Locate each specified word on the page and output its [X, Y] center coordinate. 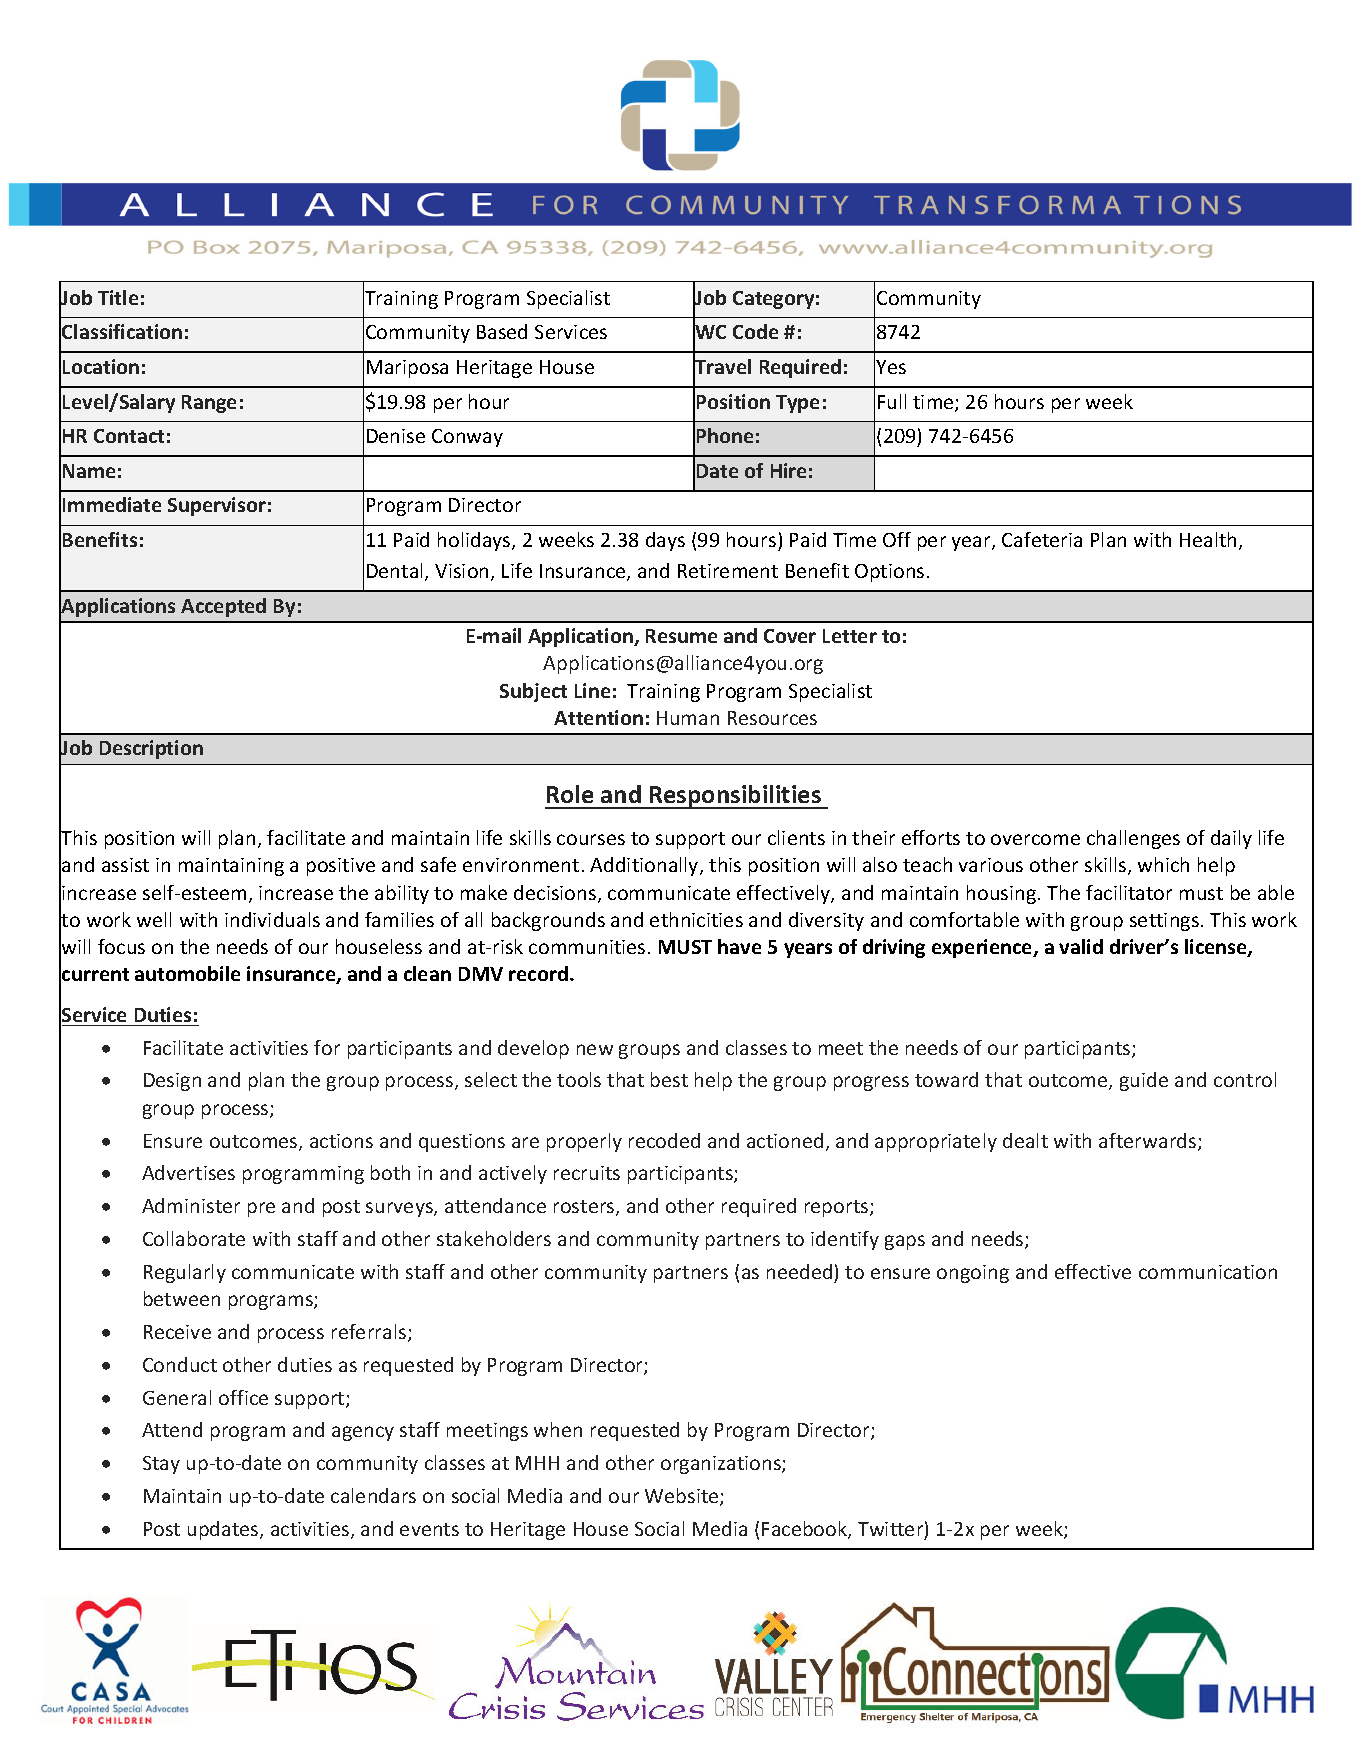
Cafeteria [1042, 539]
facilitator [1129, 892]
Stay [161, 1465]
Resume [681, 636]
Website [683, 1497]
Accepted [223, 607]
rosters [585, 1208]
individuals [272, 919]
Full [892, 401]
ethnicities [696, 919]
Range [209, 404]
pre [261, 1209]
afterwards [1149, 1142]
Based [502, 331]
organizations [722, 1465]
